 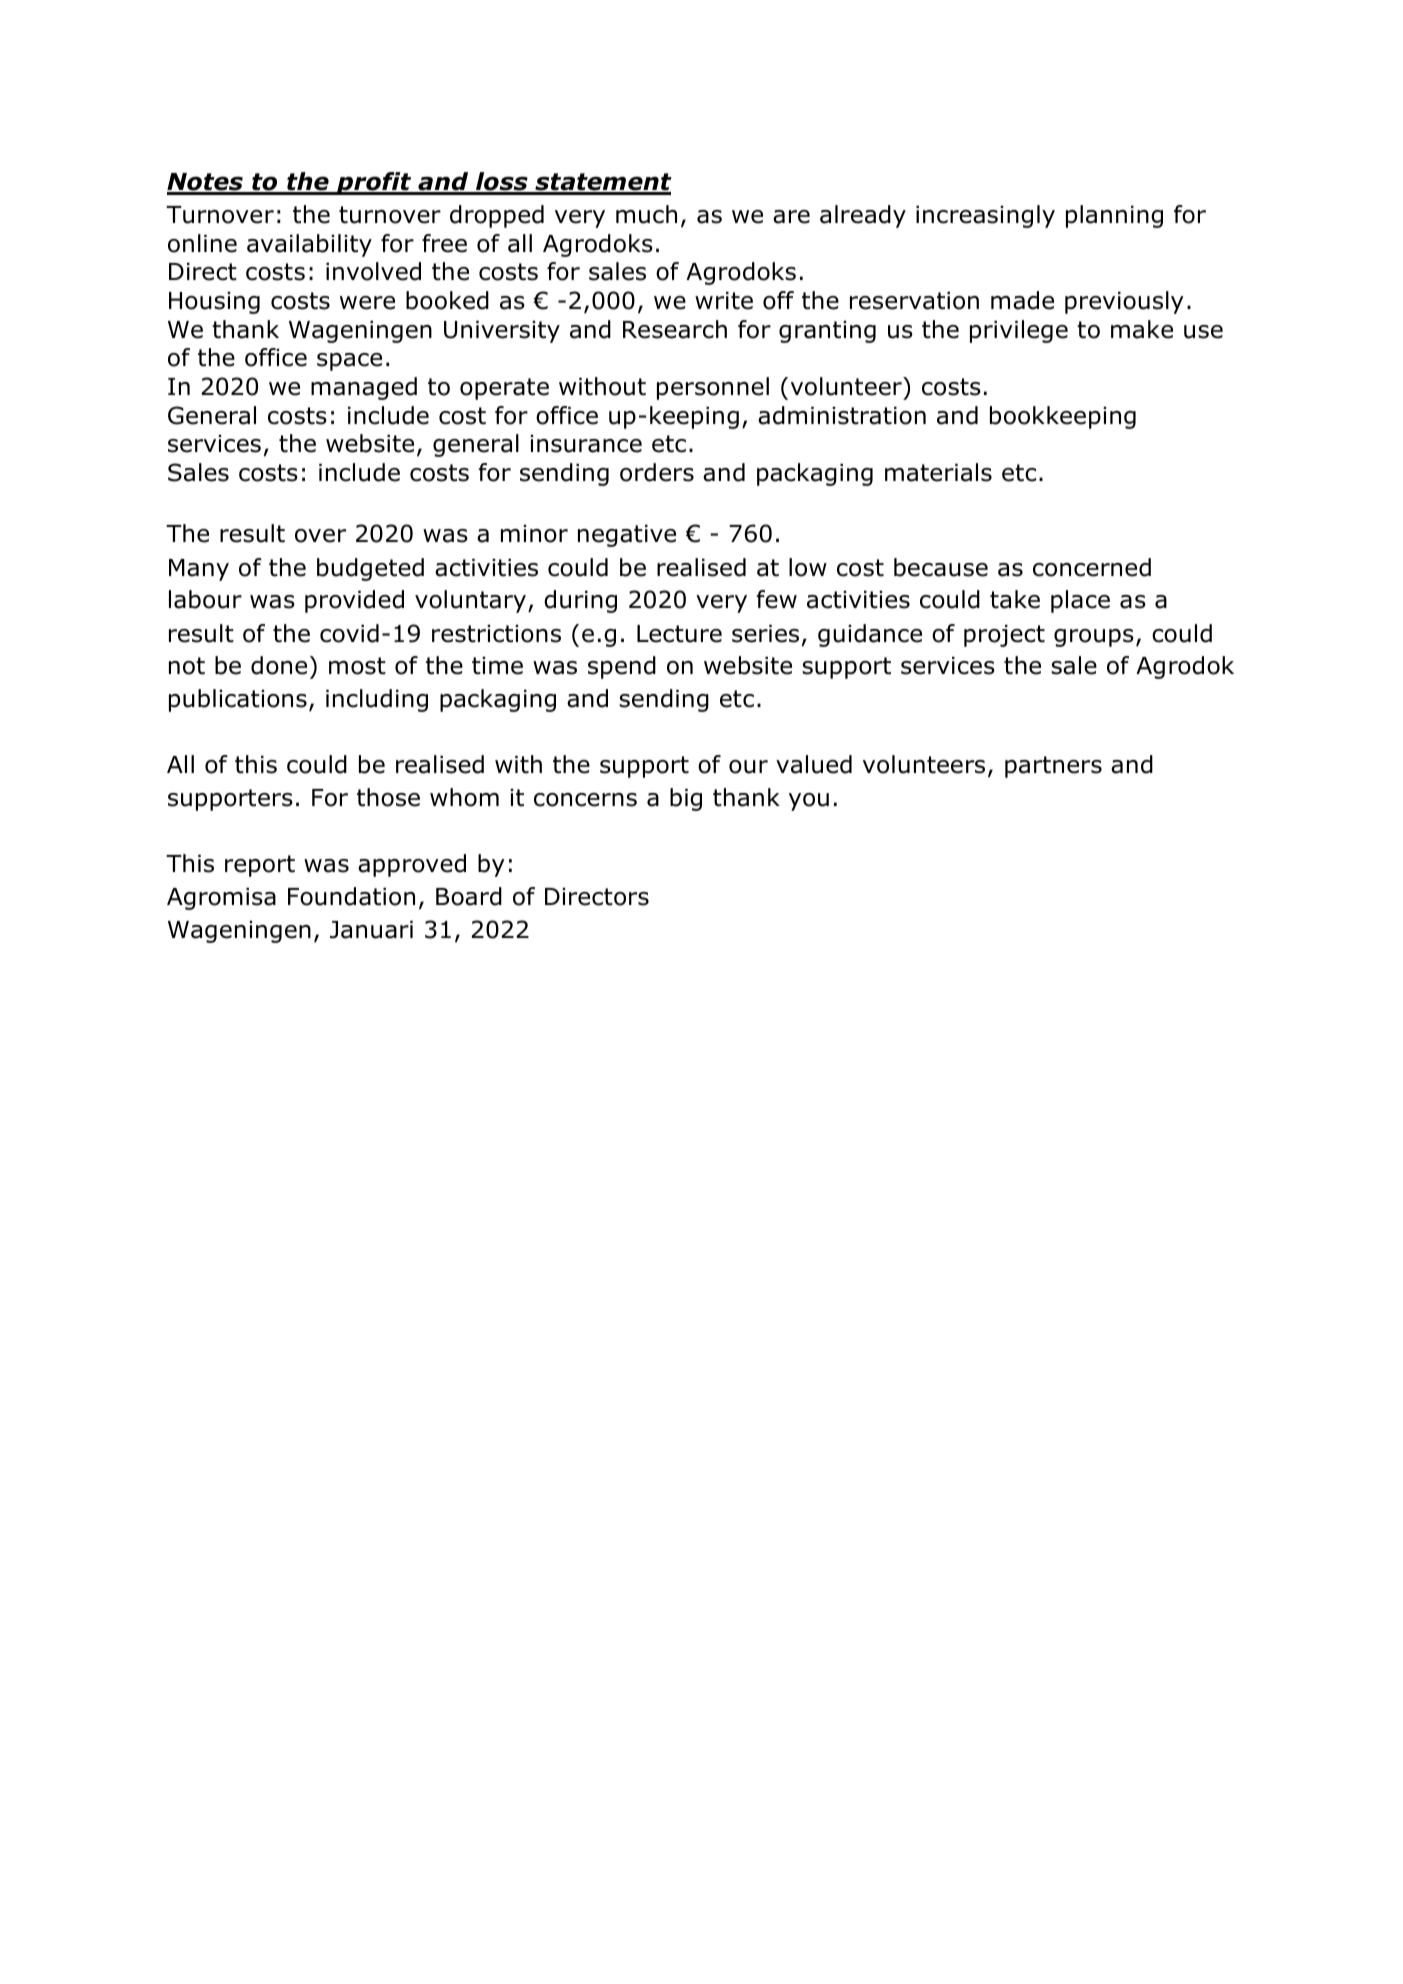 I want to click on much, so click(x=646, y=214).
